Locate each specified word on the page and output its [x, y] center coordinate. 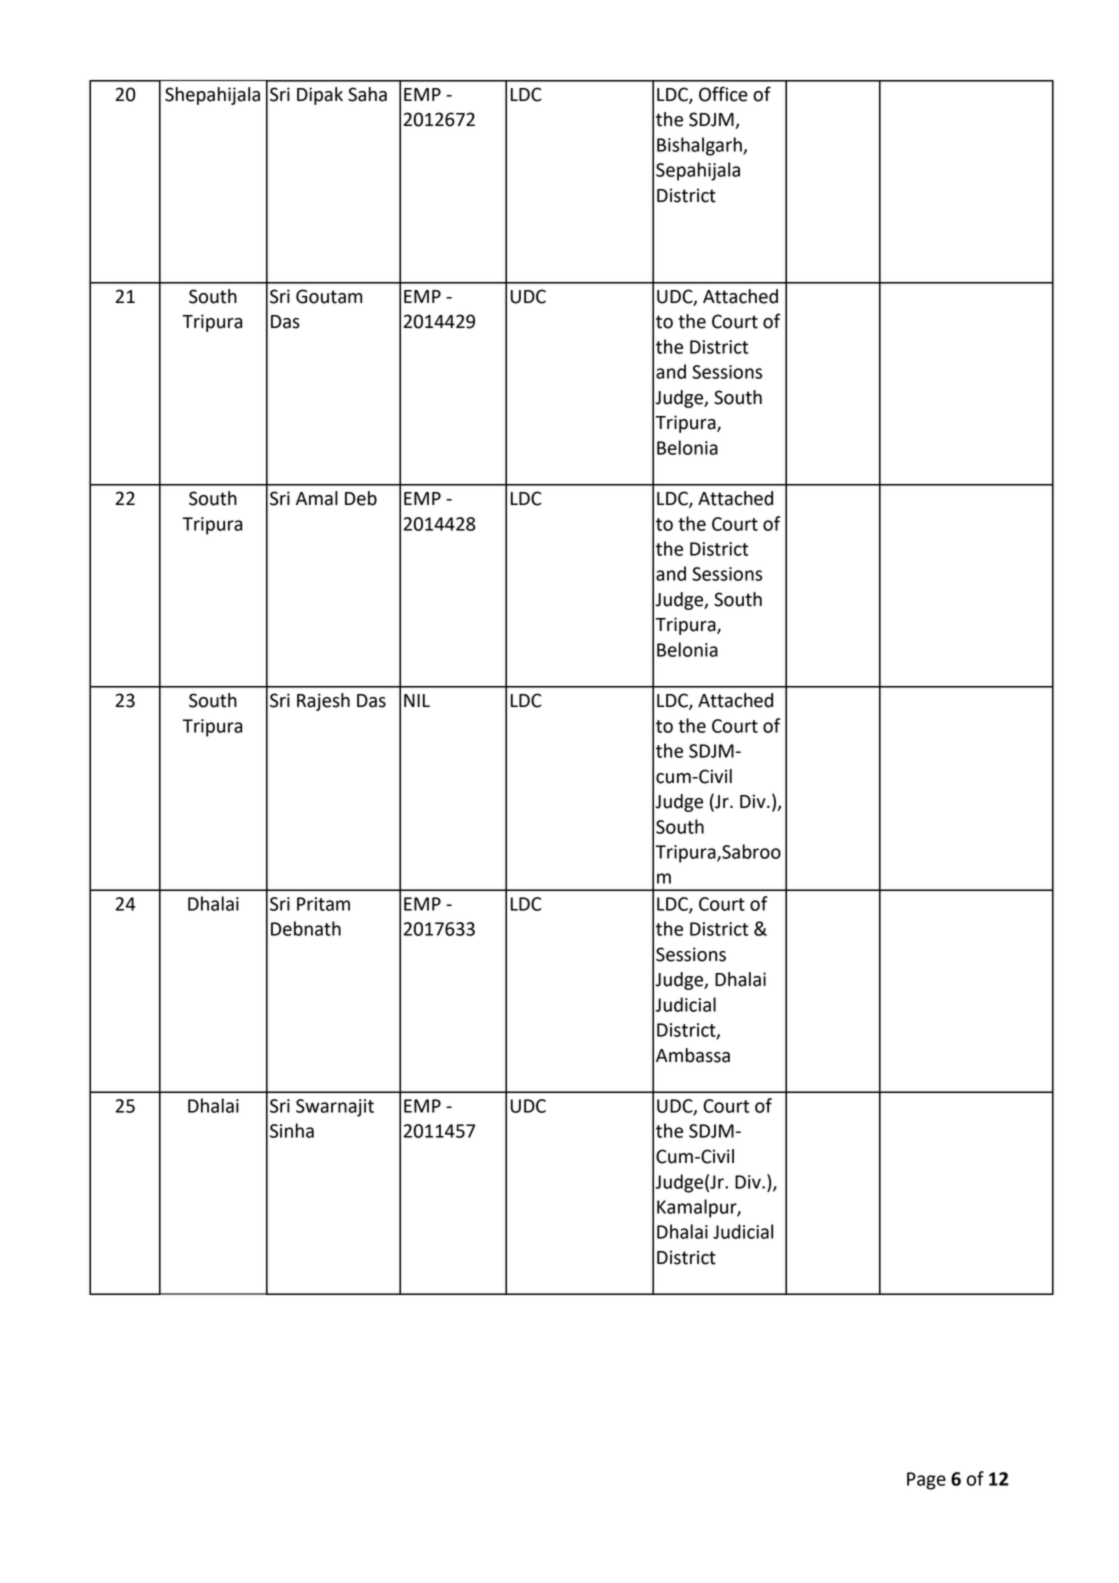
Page [926, 1481]
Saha [367, 94]
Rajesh [323, 702]
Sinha [292, 1130]
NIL [417, 700]
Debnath [306, 928]
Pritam [323, 904]
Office [723, 94]
